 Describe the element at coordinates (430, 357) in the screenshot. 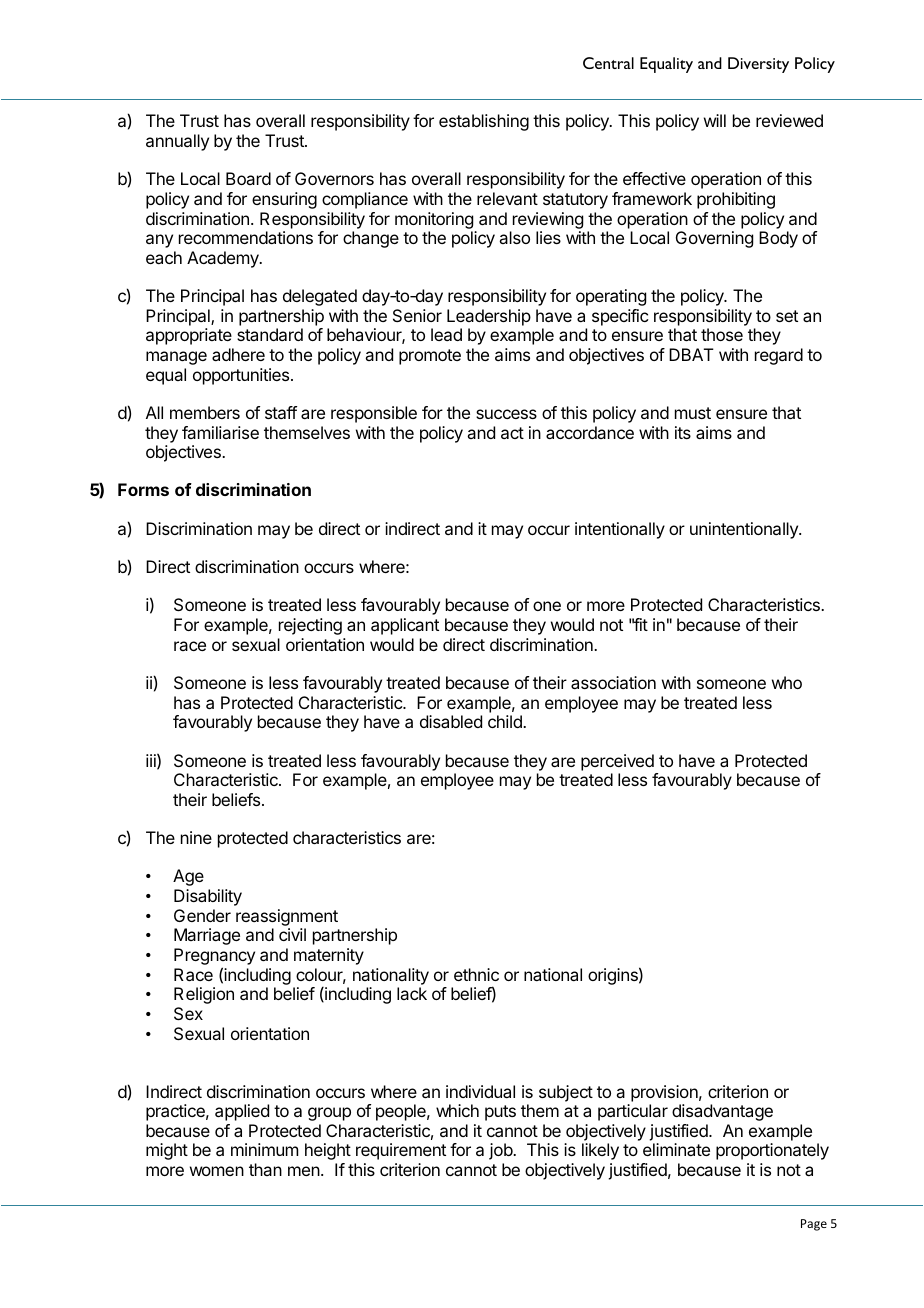

I see `promote` at that location.
